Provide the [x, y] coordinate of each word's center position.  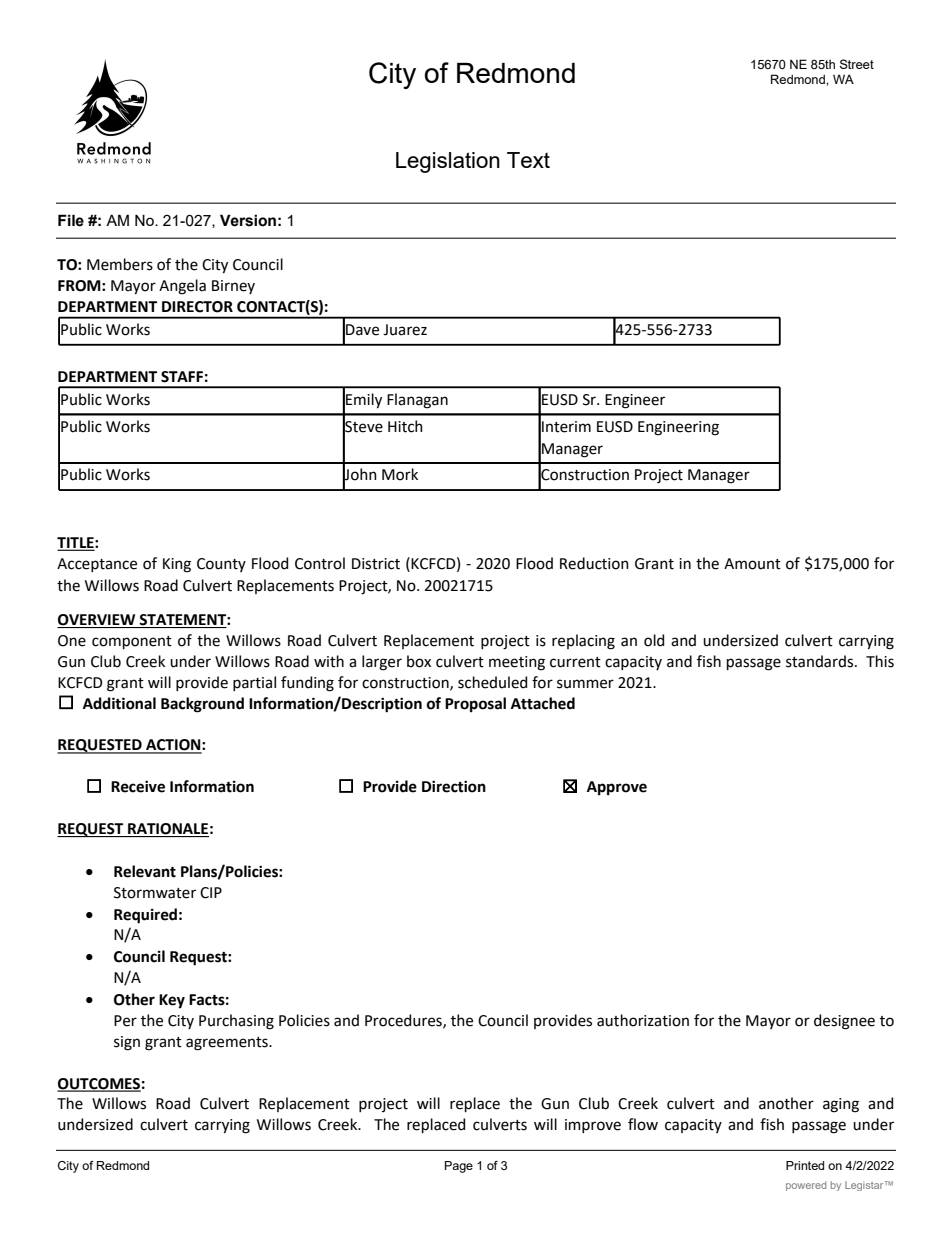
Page [459, 1167]
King [177, 565]
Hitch [405, 426]
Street [857, 64]
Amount [752, 564]
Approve [617, 788]
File [71, 220]
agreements [228, 1044]
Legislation [448, 162]
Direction [454, 786]
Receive [138, 786]
